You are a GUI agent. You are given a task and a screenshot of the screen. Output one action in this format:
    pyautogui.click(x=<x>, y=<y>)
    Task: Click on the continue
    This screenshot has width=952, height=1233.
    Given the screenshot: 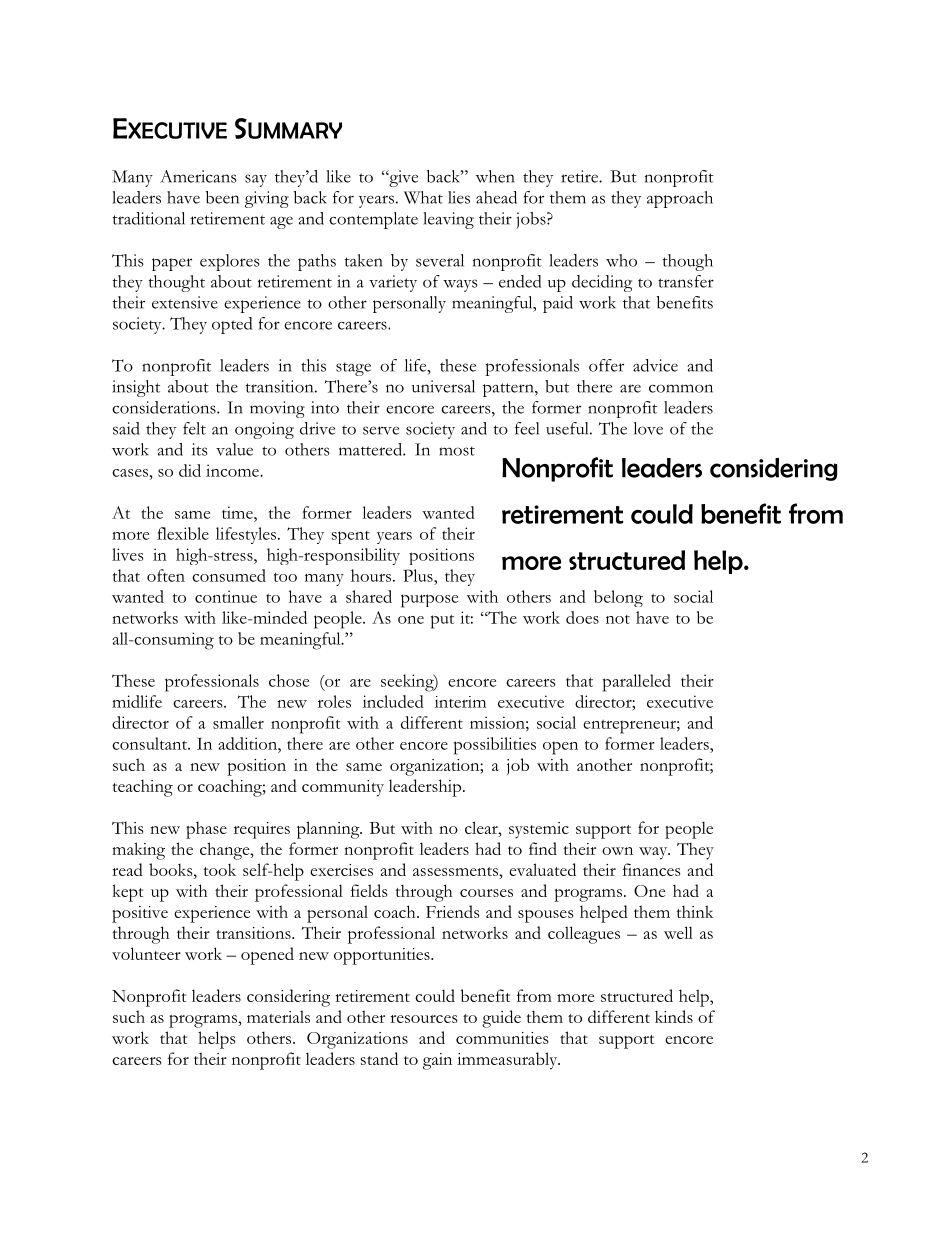 What is the action you would take?
    pyautogui.click(x=226, y=596)
